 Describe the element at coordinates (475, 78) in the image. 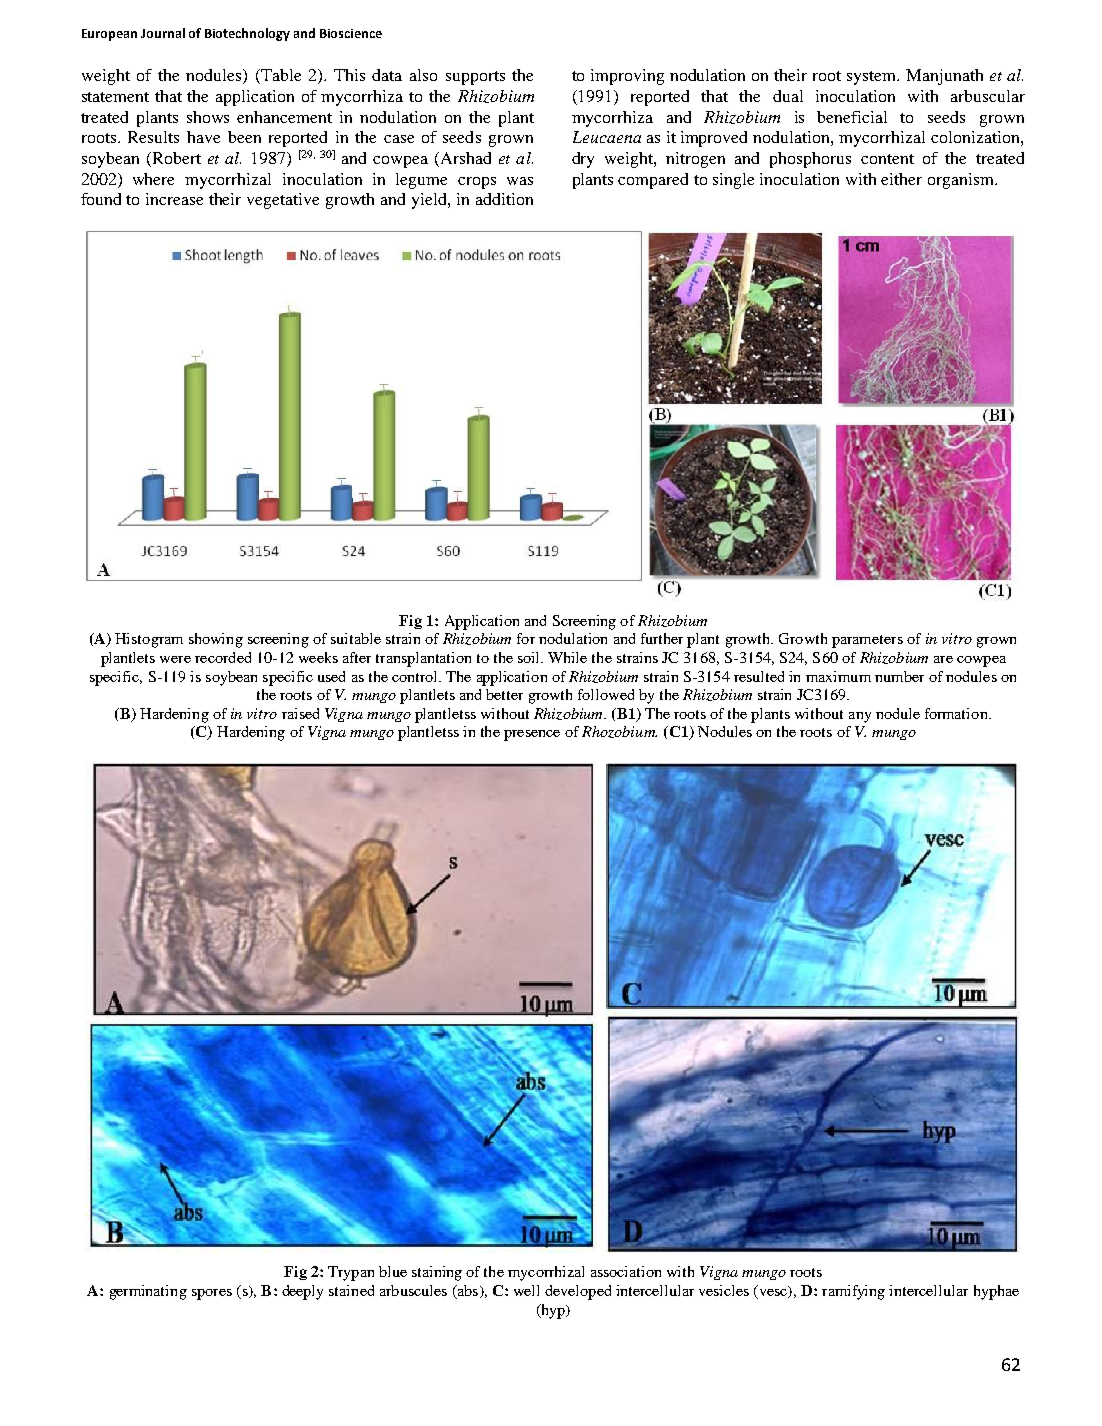

I see `supports` at that location.
